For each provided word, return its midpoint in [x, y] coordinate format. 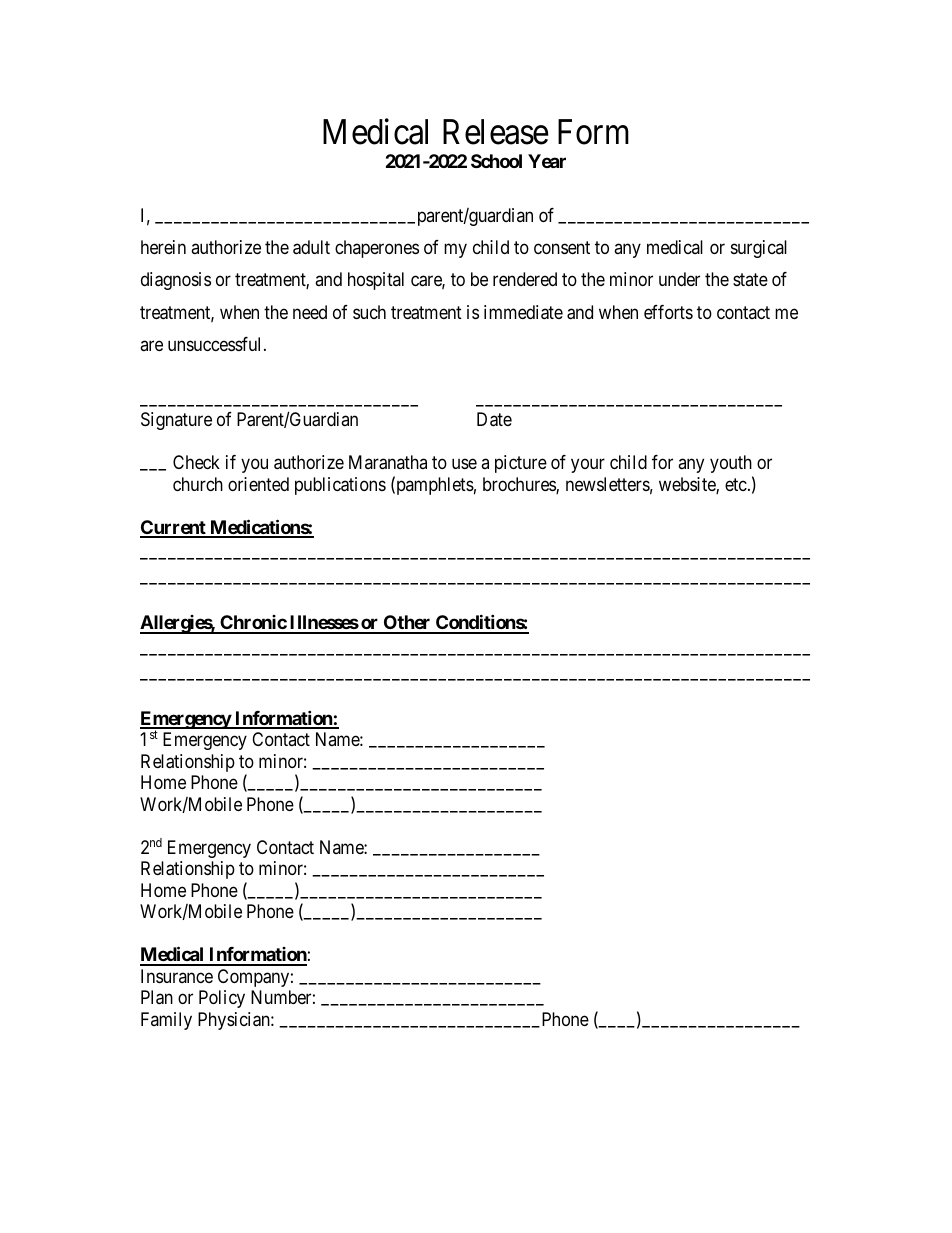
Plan [157, 997]
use [464, 464]
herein [163, 247]
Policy [222, 999]
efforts [668, 312]
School [496, 161]
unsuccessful [216, 344]
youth [731, 464]
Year [547, 161]
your [588, 466]
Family [166, 1021]
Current [174, 528]
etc [736, 484]
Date [494, 419]
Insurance [177, 976]
